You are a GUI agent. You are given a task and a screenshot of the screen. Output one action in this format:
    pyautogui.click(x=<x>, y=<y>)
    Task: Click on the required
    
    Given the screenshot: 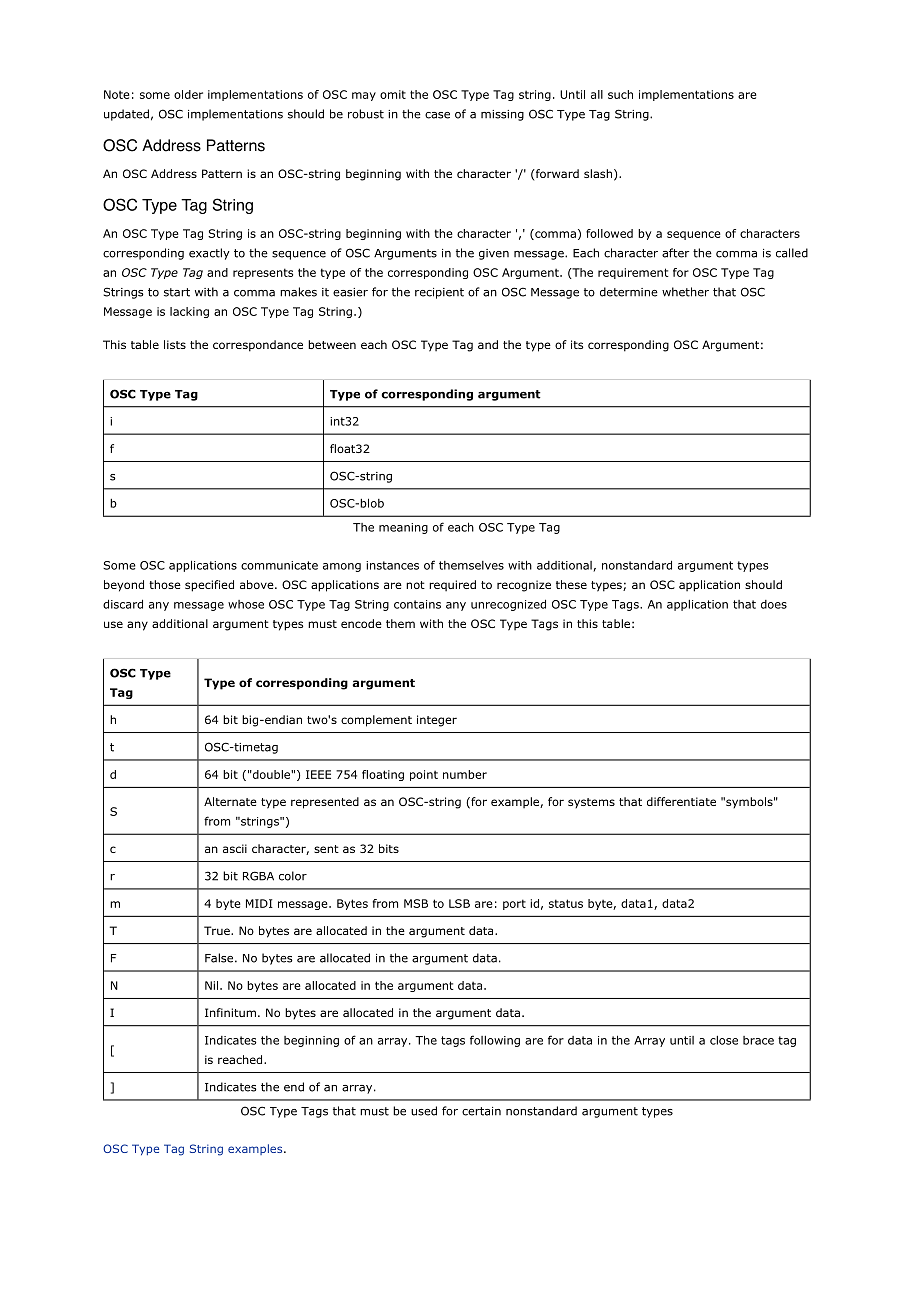 What is the action you would take?
    pyautogui.click(x=452, y=585)
